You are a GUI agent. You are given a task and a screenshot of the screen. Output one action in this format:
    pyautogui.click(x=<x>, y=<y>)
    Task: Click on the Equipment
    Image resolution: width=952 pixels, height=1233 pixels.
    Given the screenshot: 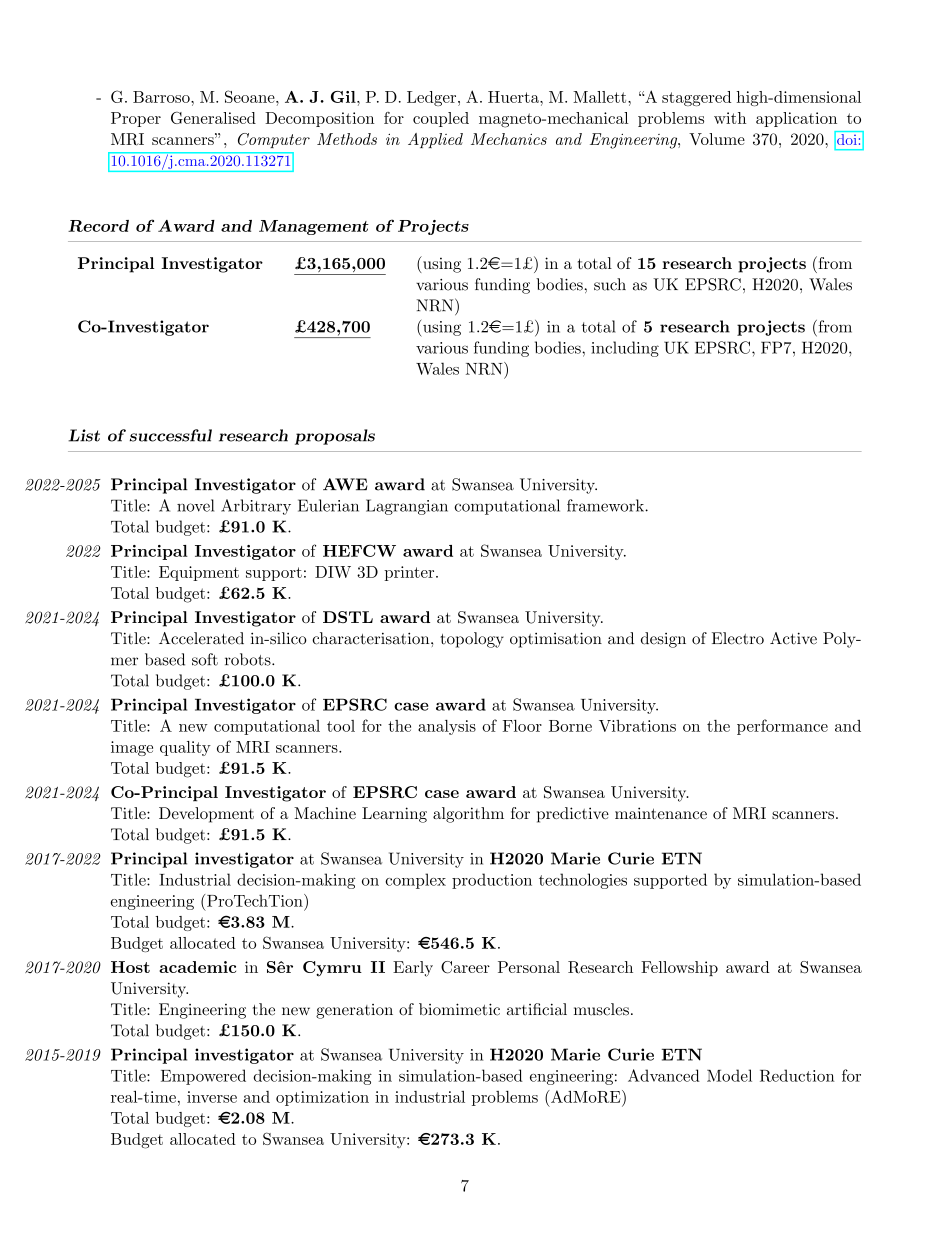 What is the action you would take?
    pyautogui.click(x=199, y=573)
